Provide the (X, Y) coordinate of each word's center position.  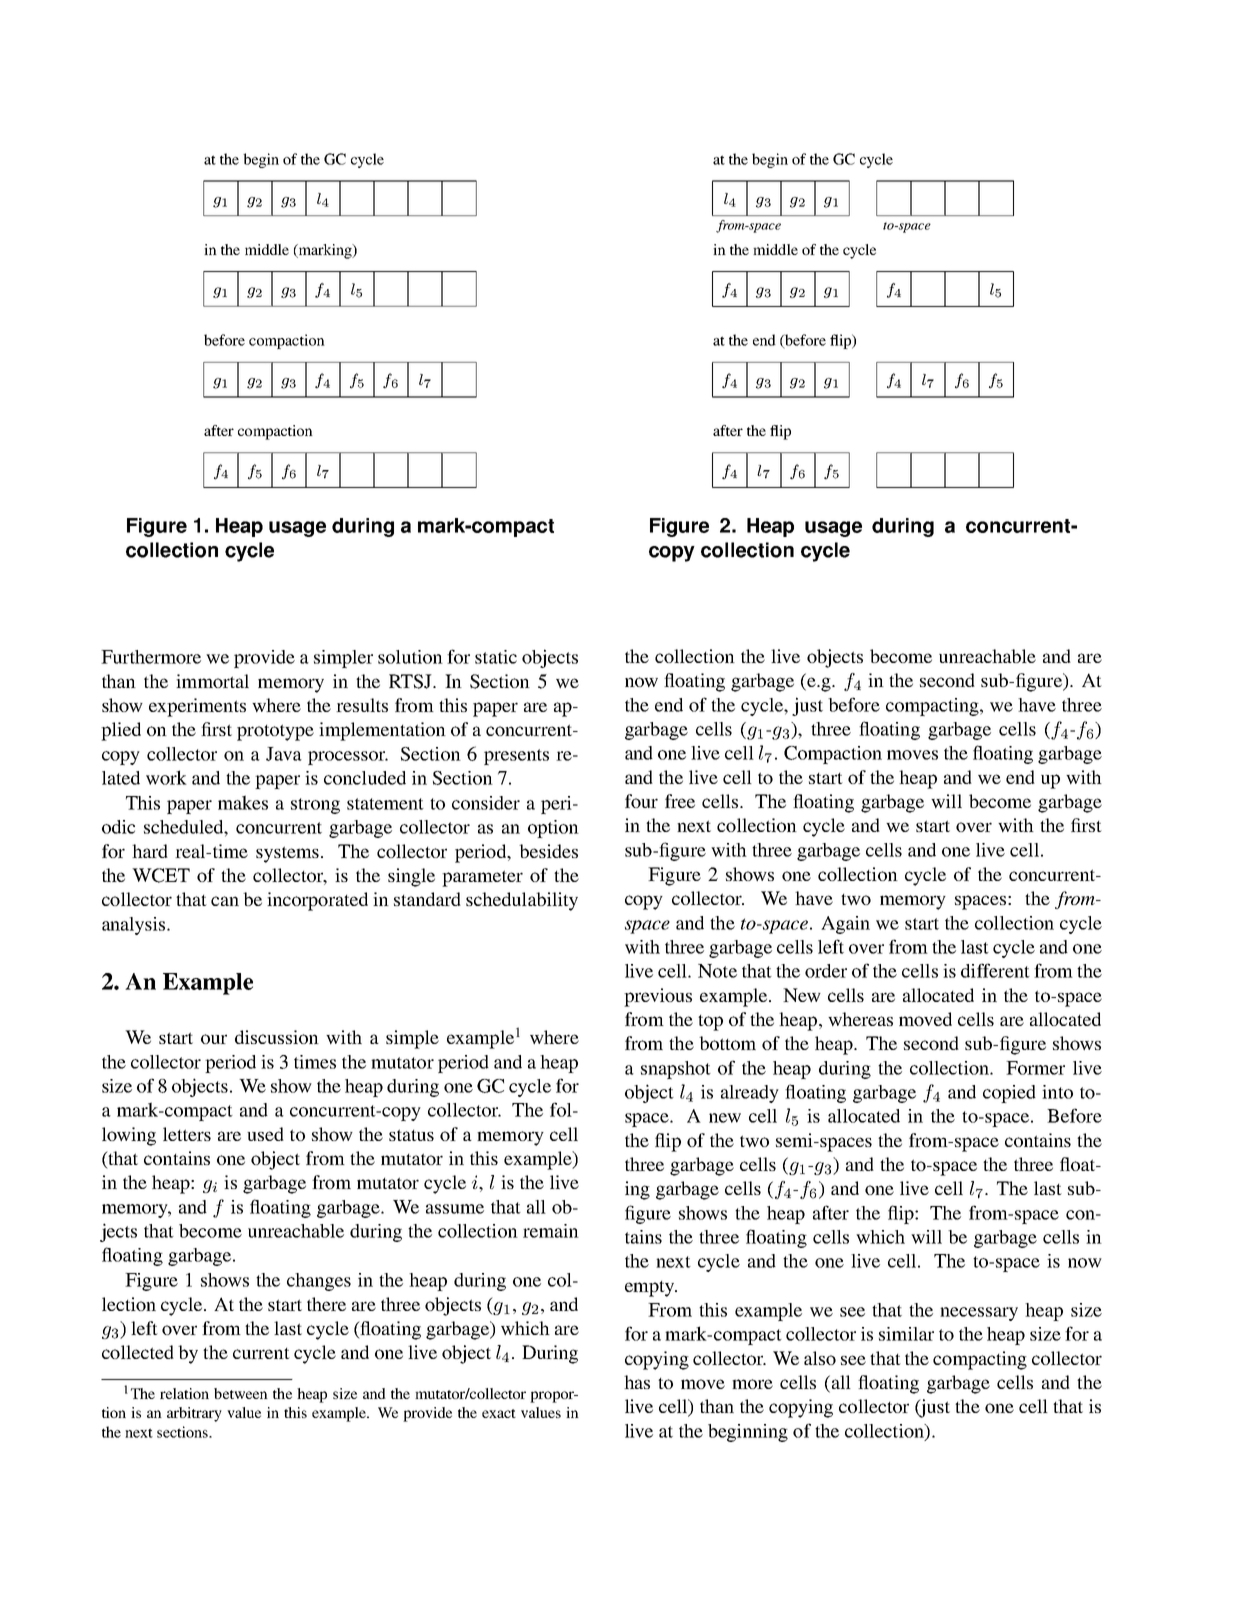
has (637, 1382)
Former (1035, 1068)
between (241, 1393)
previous (658, 997)
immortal (212, 681)
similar (906, 1334)
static (496, 657)
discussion (277, 1037)
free (680, 801)
